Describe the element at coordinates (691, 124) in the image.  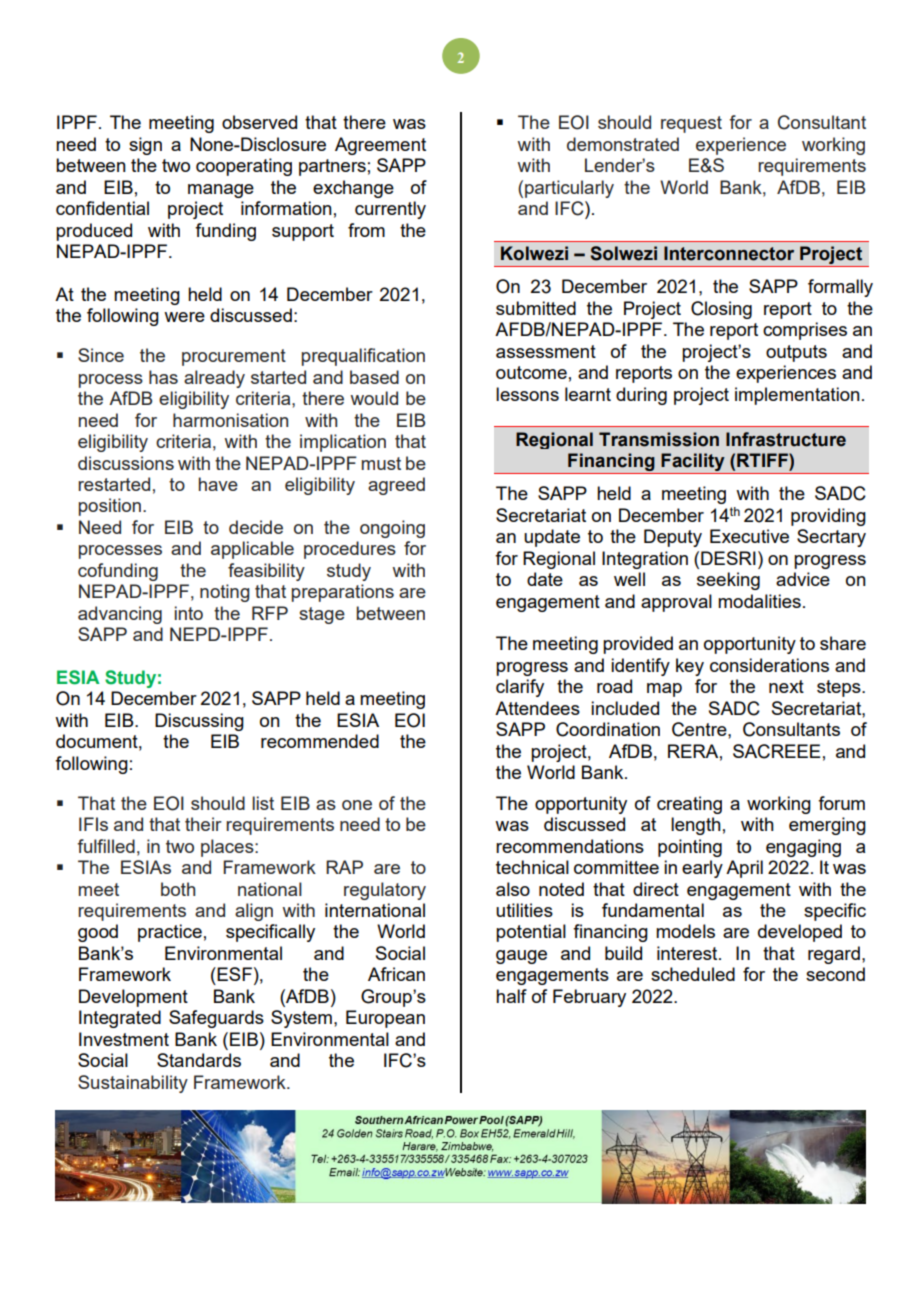
I see `request` at that location.
